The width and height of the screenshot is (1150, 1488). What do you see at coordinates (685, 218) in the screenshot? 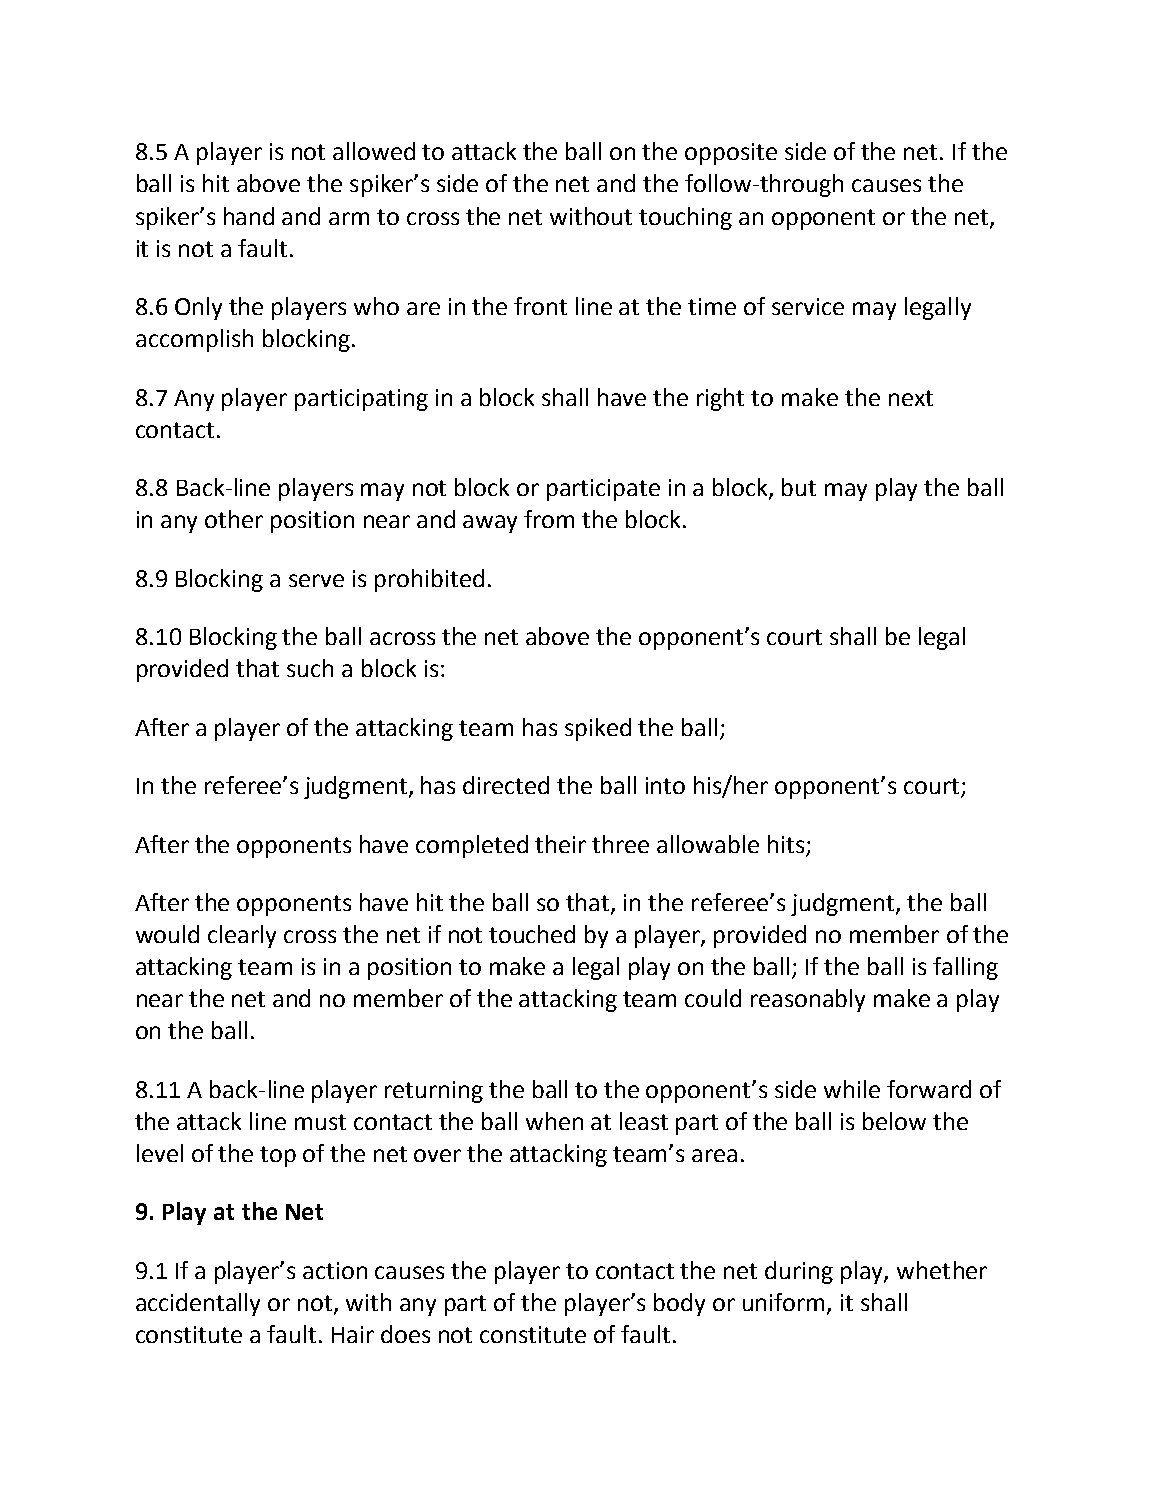
I see `touching` at bounding box center [685, 218].
